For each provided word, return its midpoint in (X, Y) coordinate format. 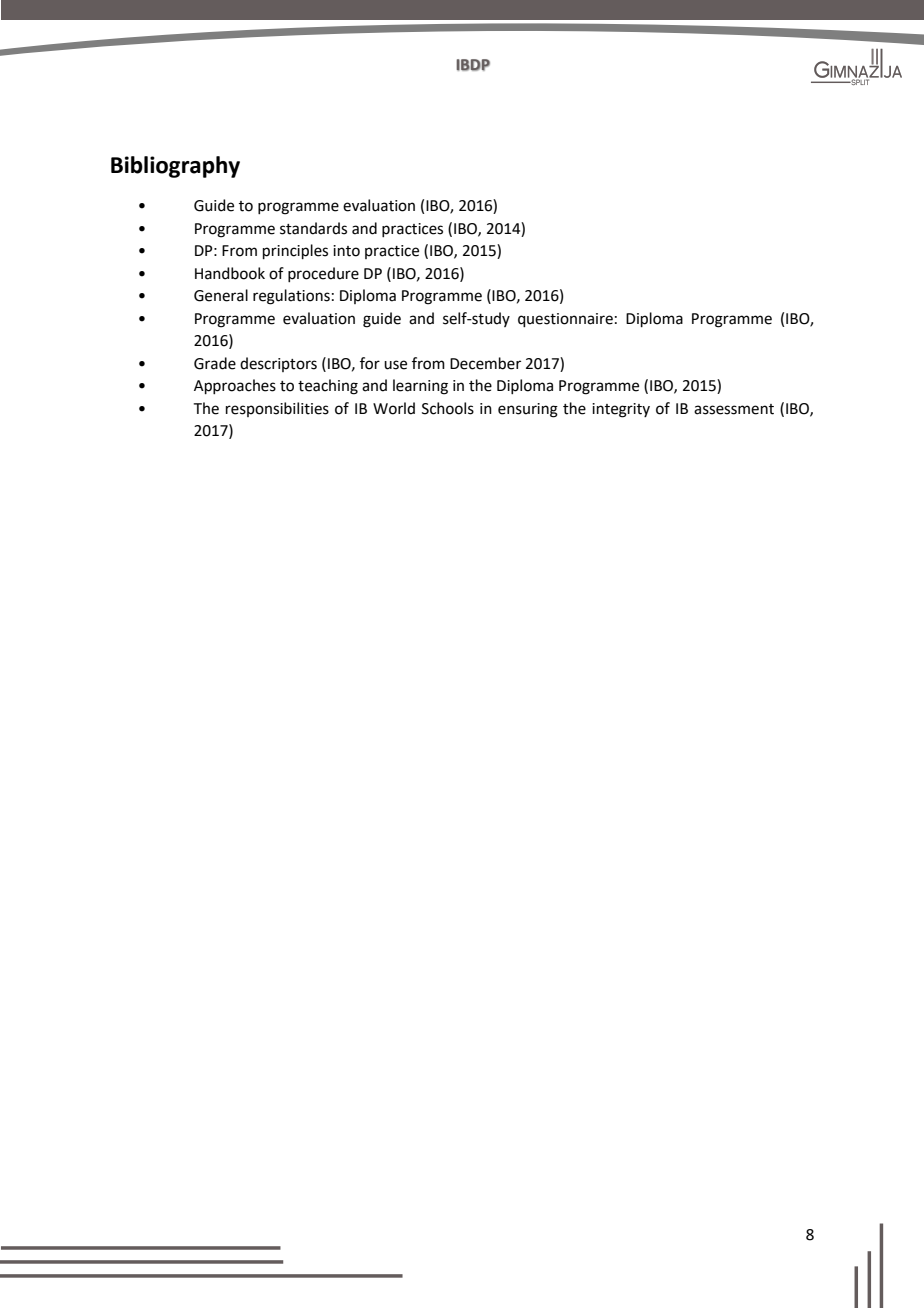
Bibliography (175, 167)
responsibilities (277, 409)
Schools (448, 408)
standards (313, 228)
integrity (621, 410)
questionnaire (565, 320)
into (346, 251)
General (221, 295)
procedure (323, 274)
